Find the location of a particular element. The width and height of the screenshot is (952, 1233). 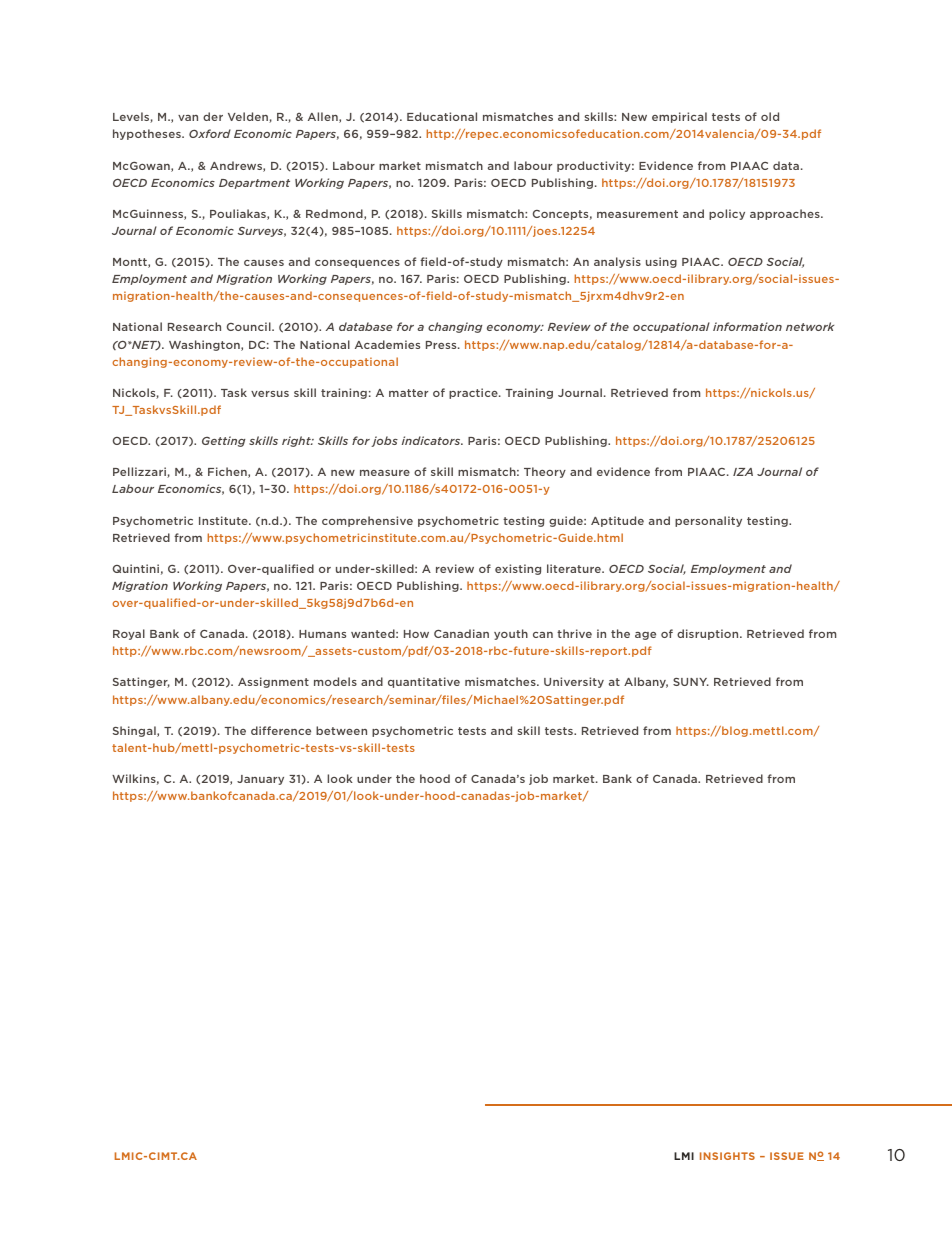

Oxford is located at coordinates (210, 133).
